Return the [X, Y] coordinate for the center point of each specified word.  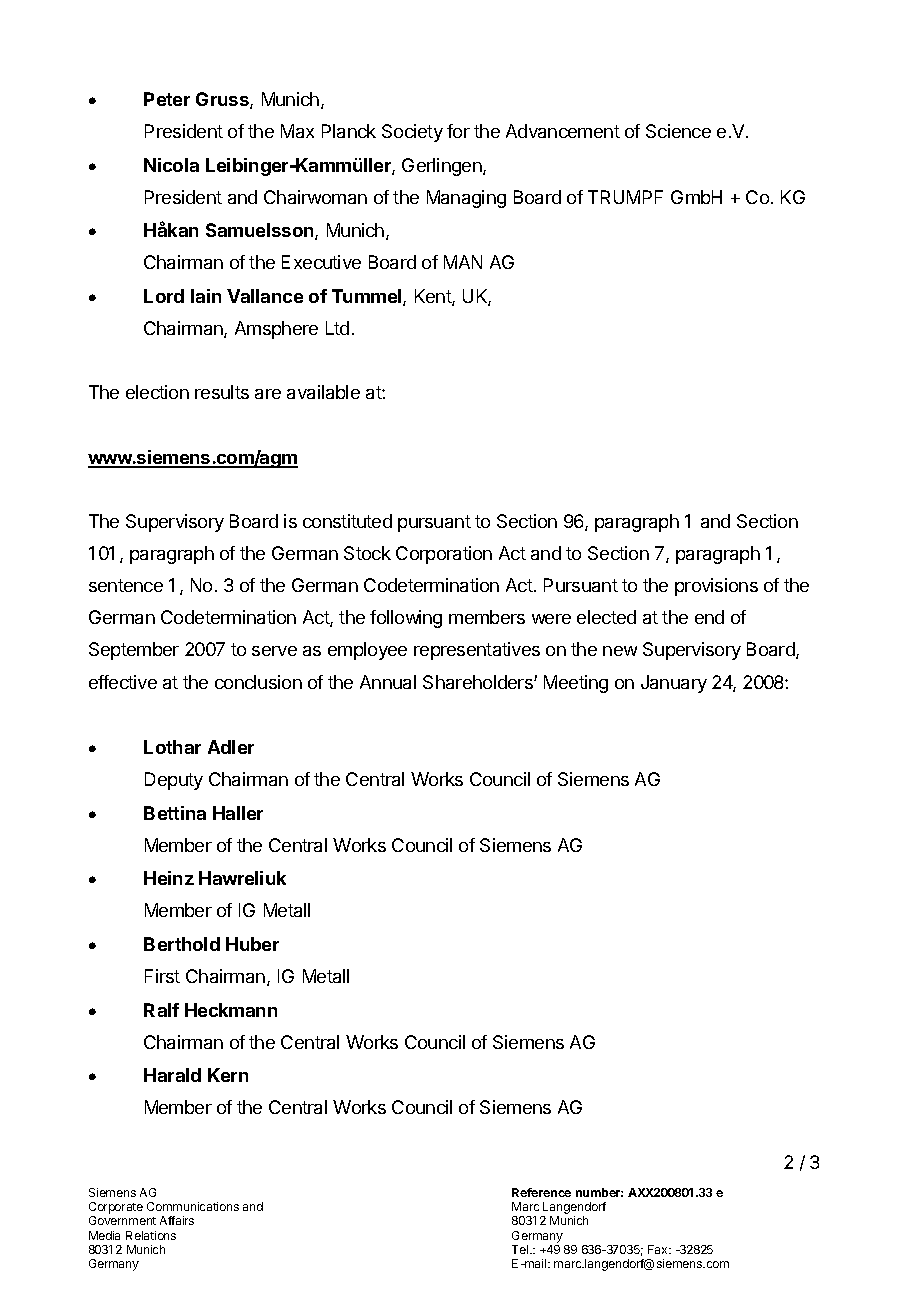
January [674, 684]
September [134, 651]
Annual [388, 682]
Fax [659, 1249]
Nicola [171, 165]
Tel [521, 1249]
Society [412, 133]
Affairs [177, 1220]
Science [678, 131]
